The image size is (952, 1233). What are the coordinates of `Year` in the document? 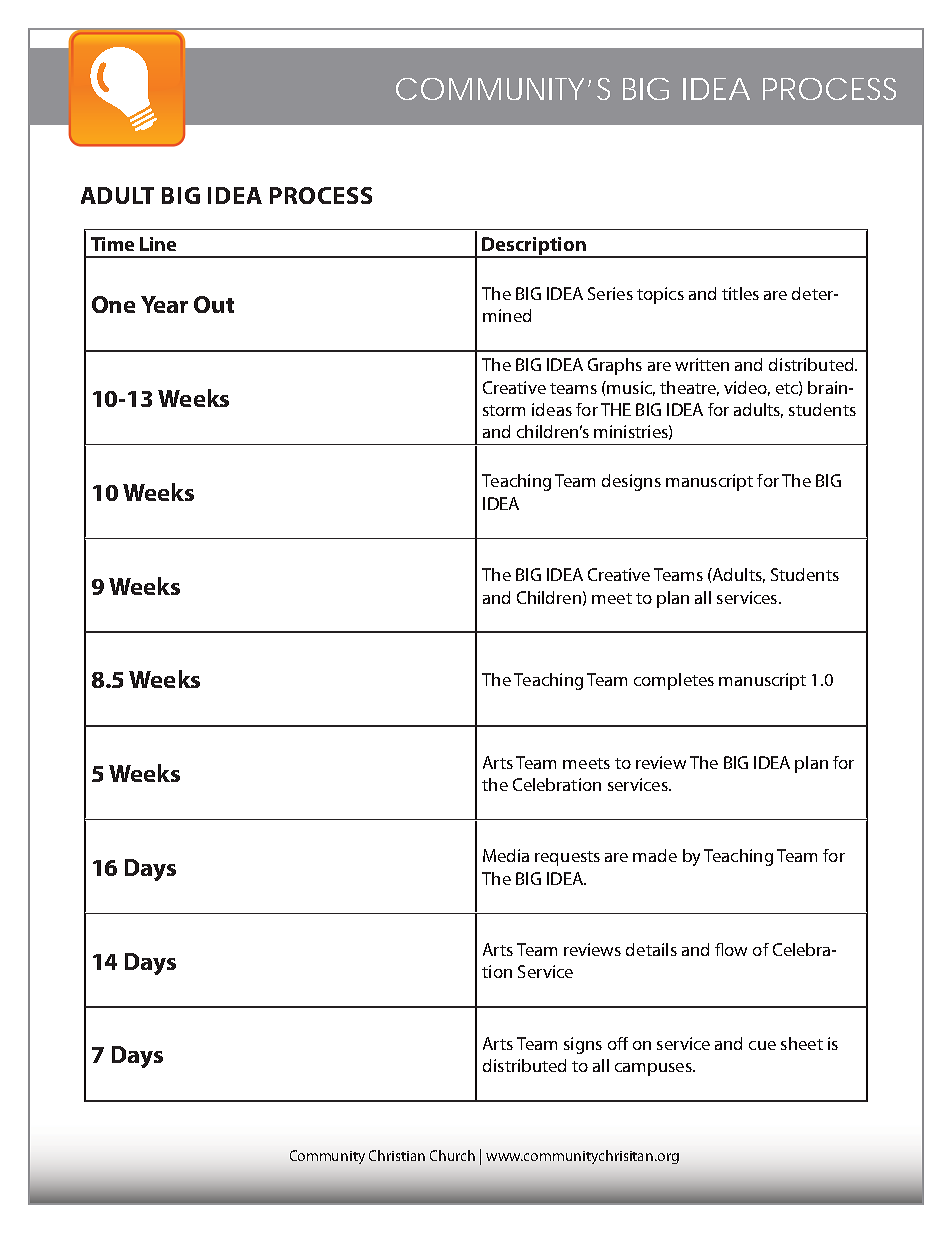 It's located at (164, 304).
